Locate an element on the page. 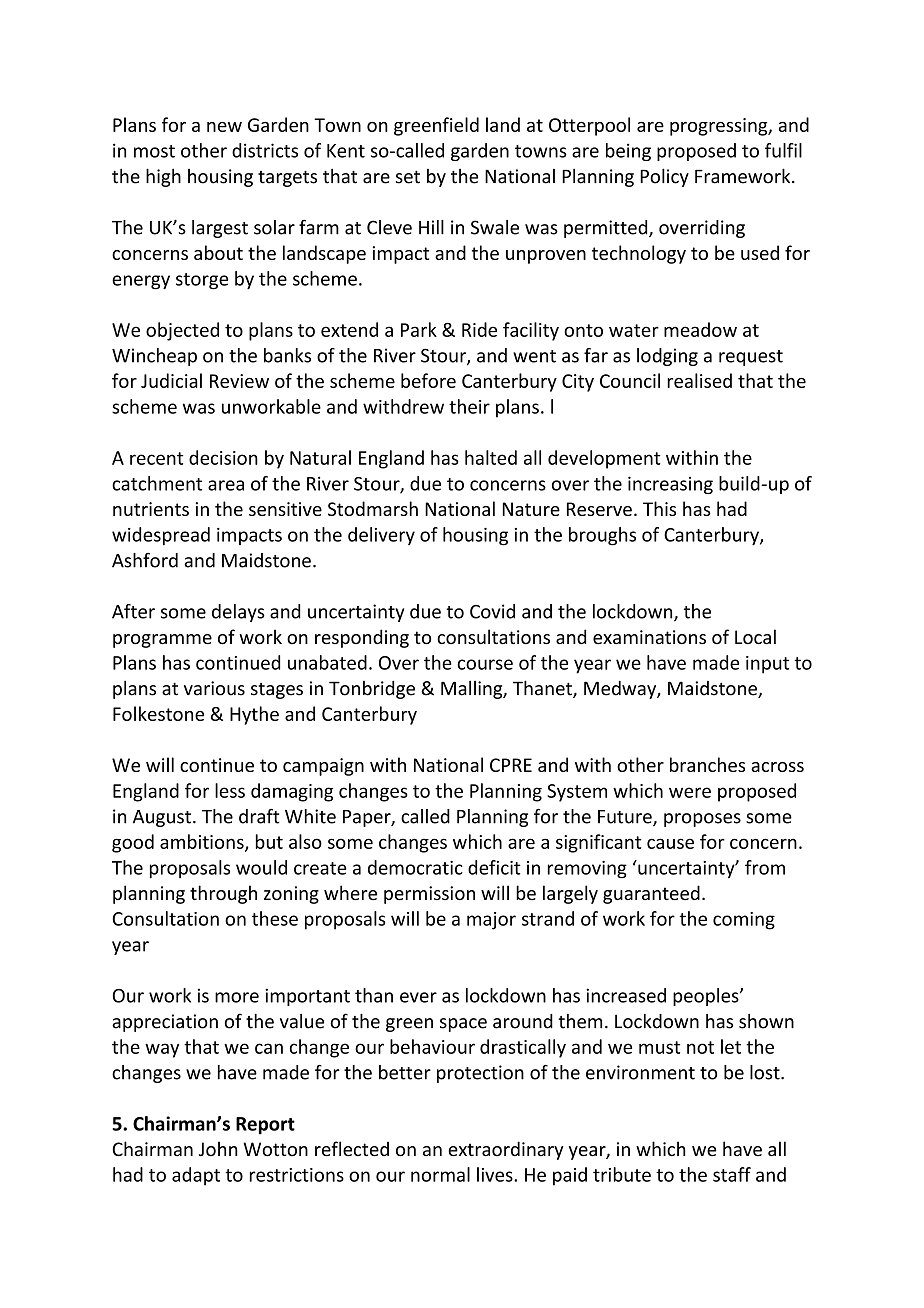 The height and width of the page is (1308, 924). various is located at coordinates (214, 688).
